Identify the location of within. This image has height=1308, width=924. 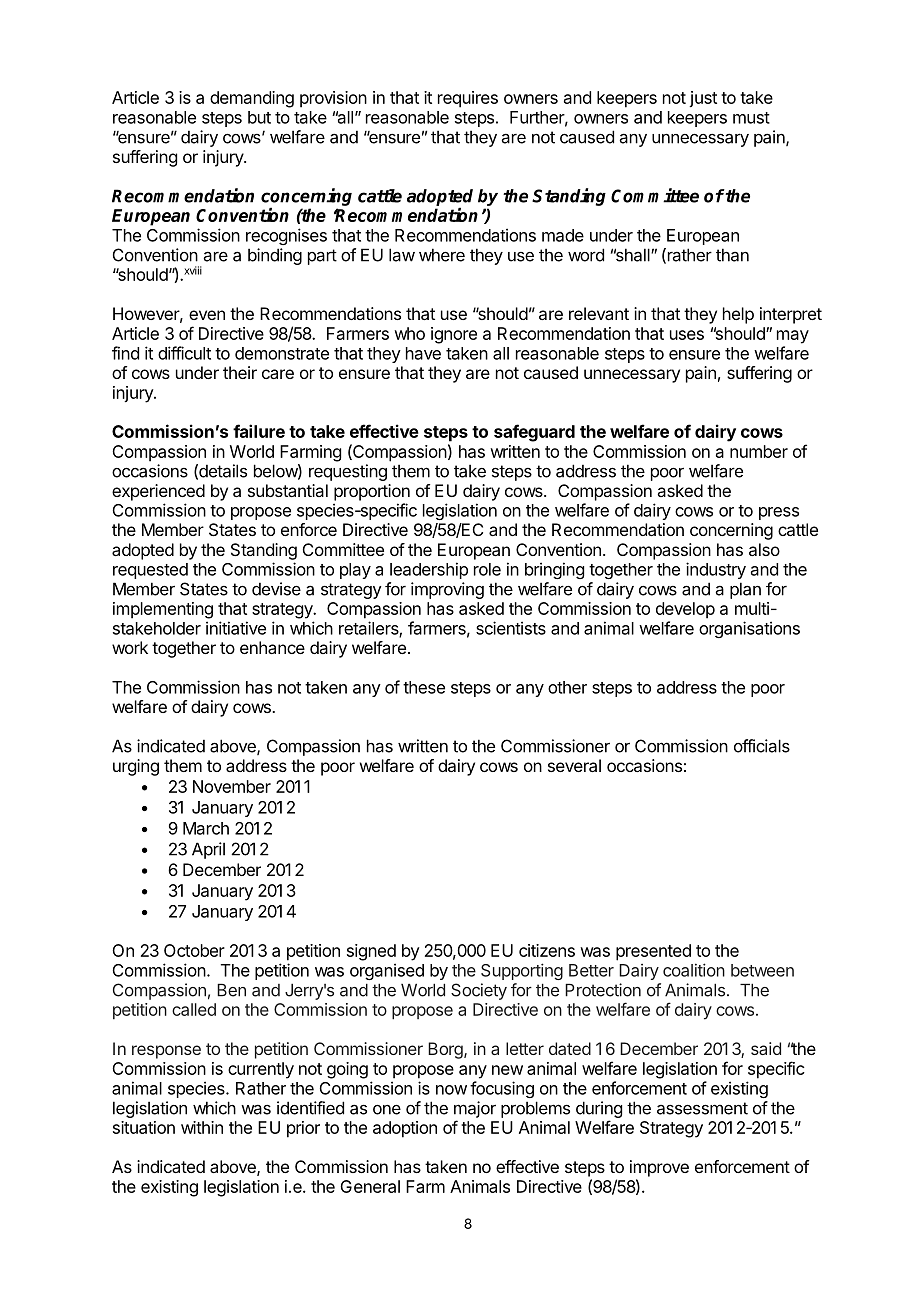
(202, 1127).
